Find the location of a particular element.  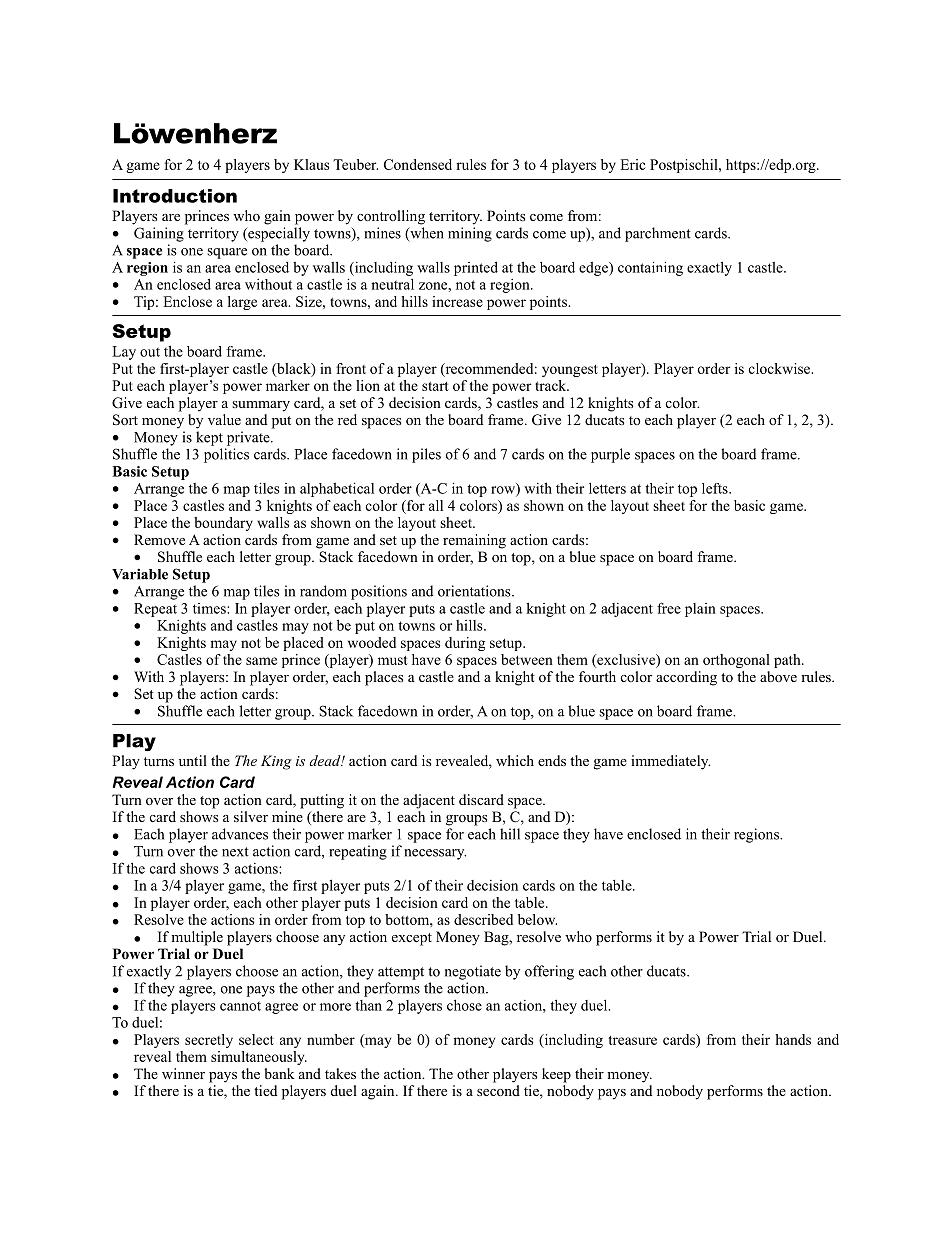

which is located at coordinates (515, 760).
